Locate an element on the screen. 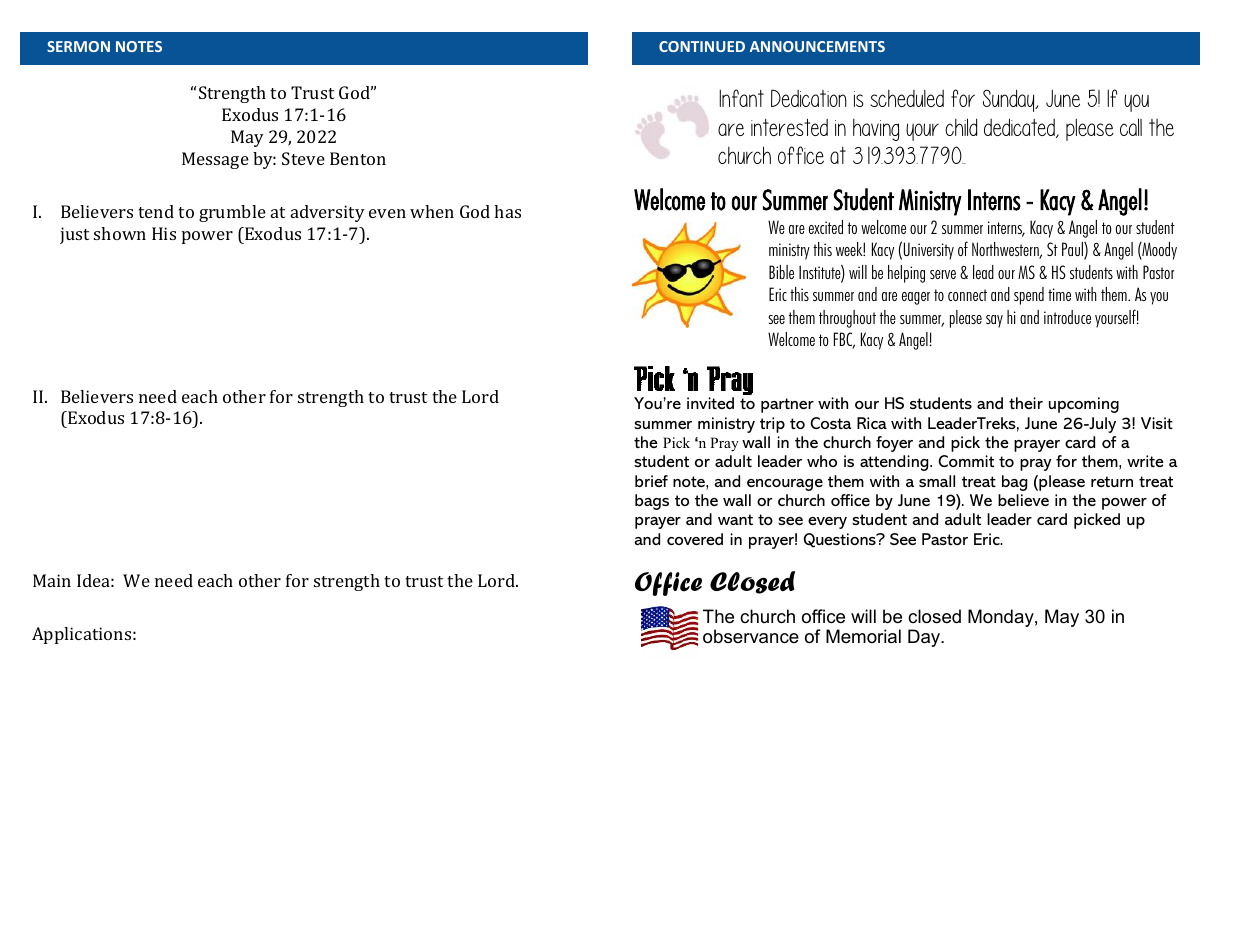 The height and width of the screenshot is (952, 1233). has is located at coordinates (507, 211).
